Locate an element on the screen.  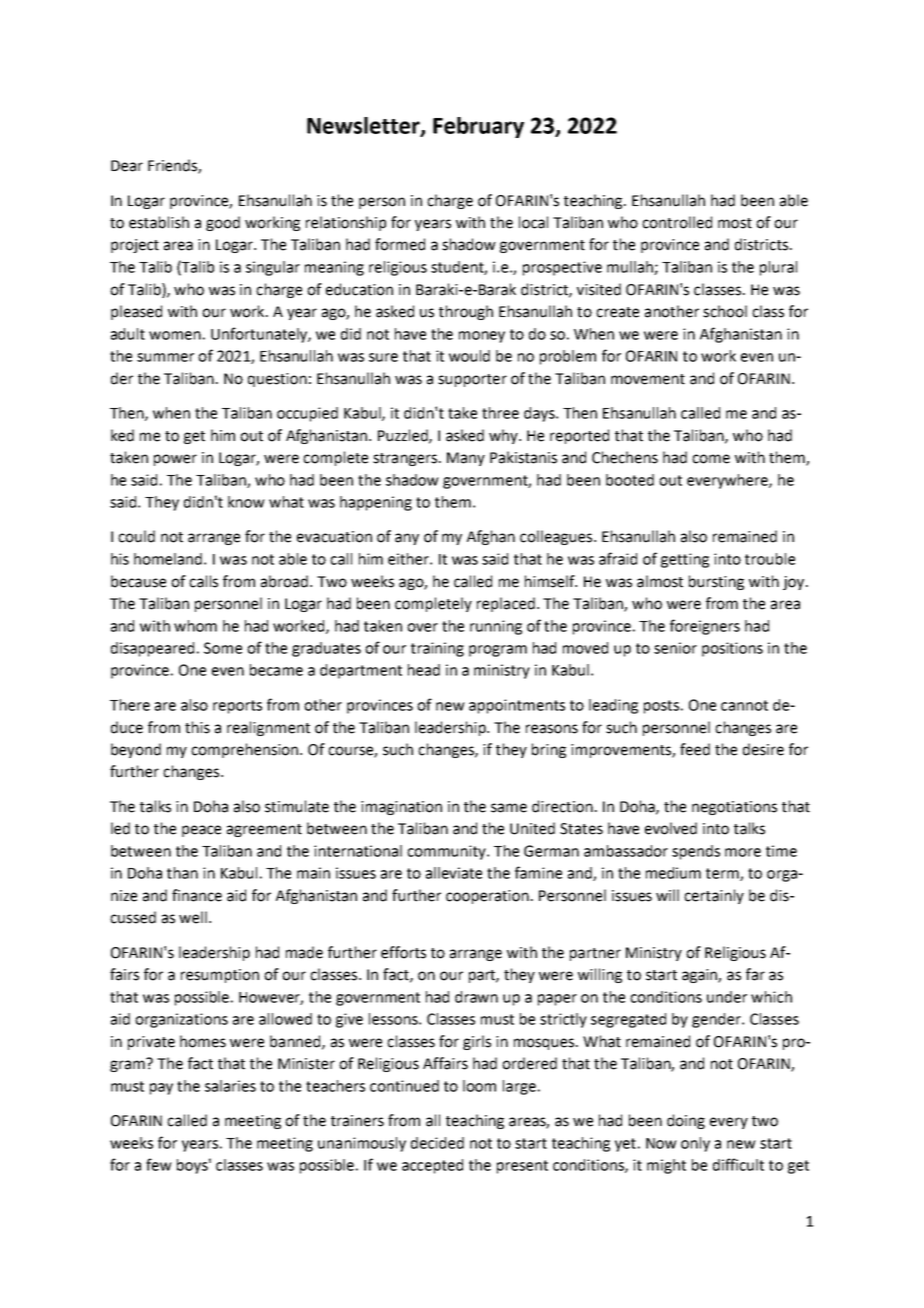
decided is located at coordinates (437, 1143).
